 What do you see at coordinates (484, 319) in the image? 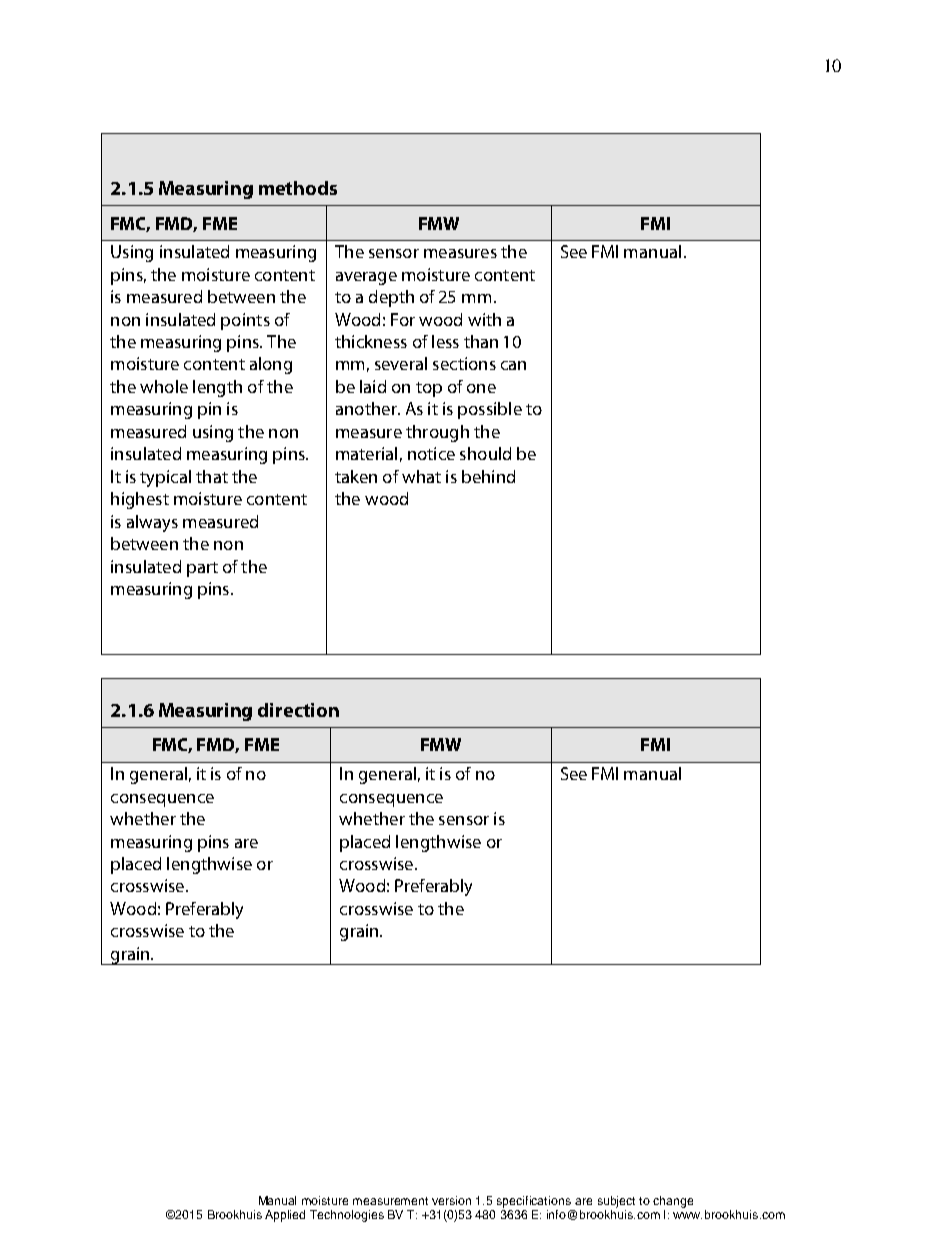
I see `with` at bounding box center [484, 319].
